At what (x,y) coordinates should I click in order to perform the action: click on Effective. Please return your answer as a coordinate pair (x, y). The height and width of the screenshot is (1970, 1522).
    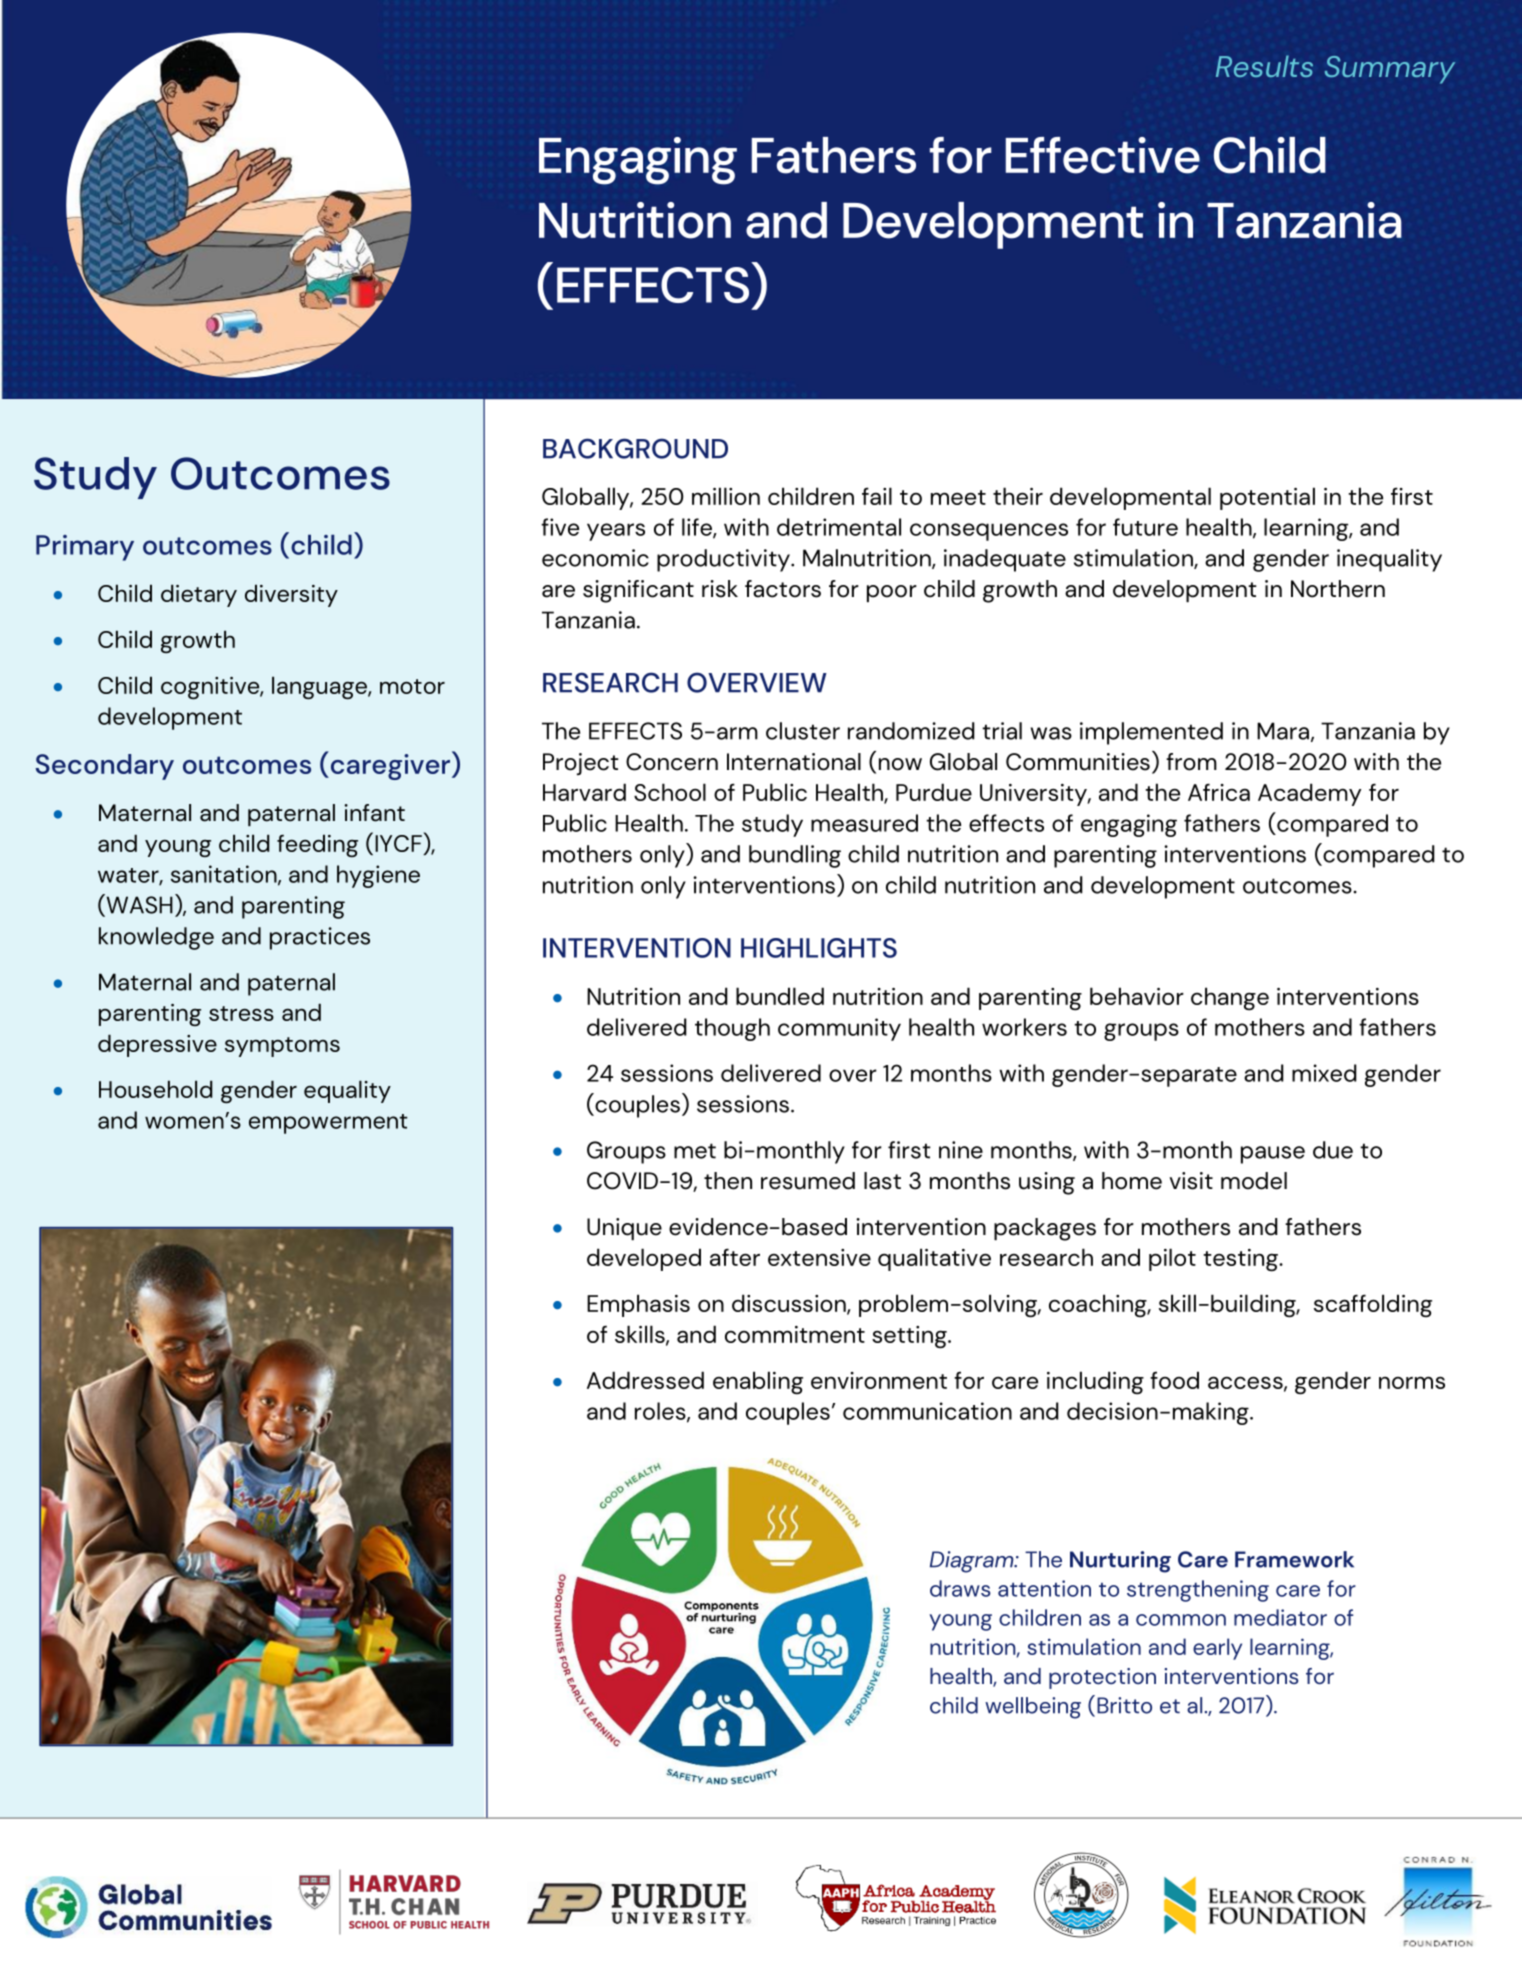
    Looking at the image, I should click on (1103, 155).
